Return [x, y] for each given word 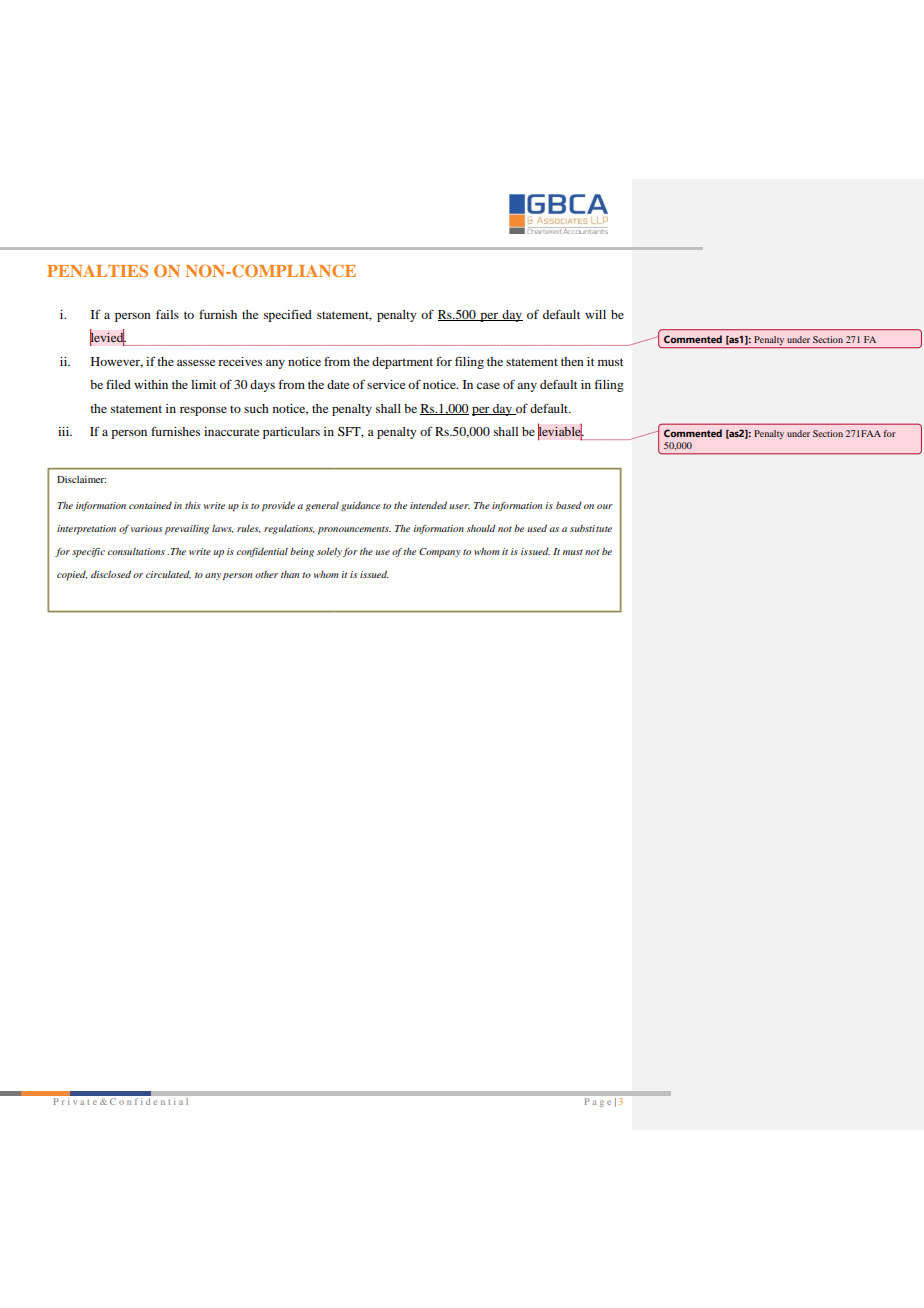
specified [288, 315]
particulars [291, 433]
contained [150, 505]
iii [65, 431]
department [402, 363]
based [569, 505]
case [488, 385]
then [572, 361]
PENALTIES [97, 270]
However [117, 362]
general [322, 506]
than [290, 574]
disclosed [111, 574]
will [595, 314]
